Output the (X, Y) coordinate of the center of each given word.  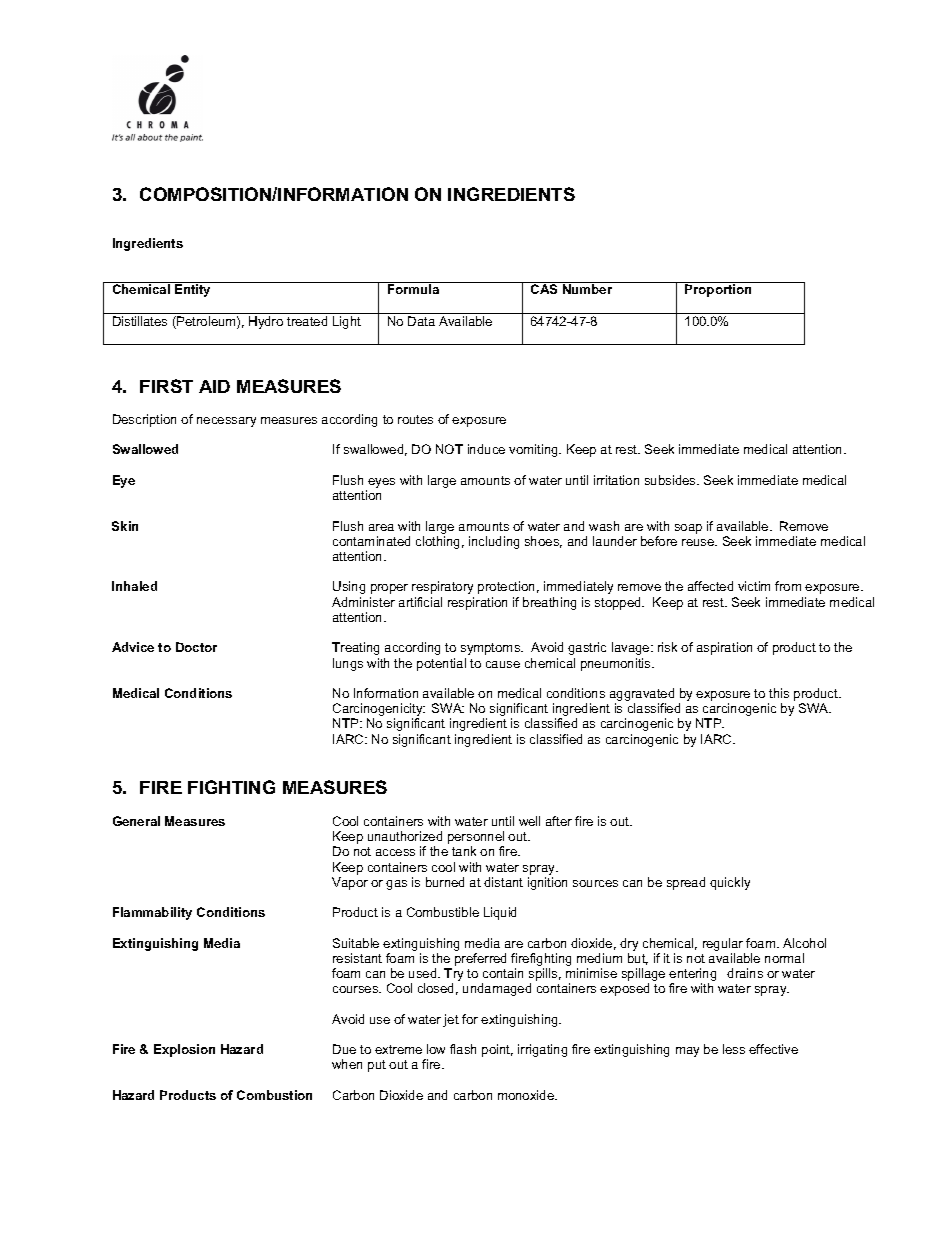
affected (710, 586)
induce (486, 449)
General (136, 821)
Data (421, 321)
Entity (192, 290)
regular (723, 944)
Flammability (152, 913)
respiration (477, 603)
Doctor (196, 647)
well (529, 821)
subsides (671, 480)
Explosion (184, 1050)
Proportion (718, 290)
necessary (226, 422)
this (779, 693)
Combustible (443, 912)
